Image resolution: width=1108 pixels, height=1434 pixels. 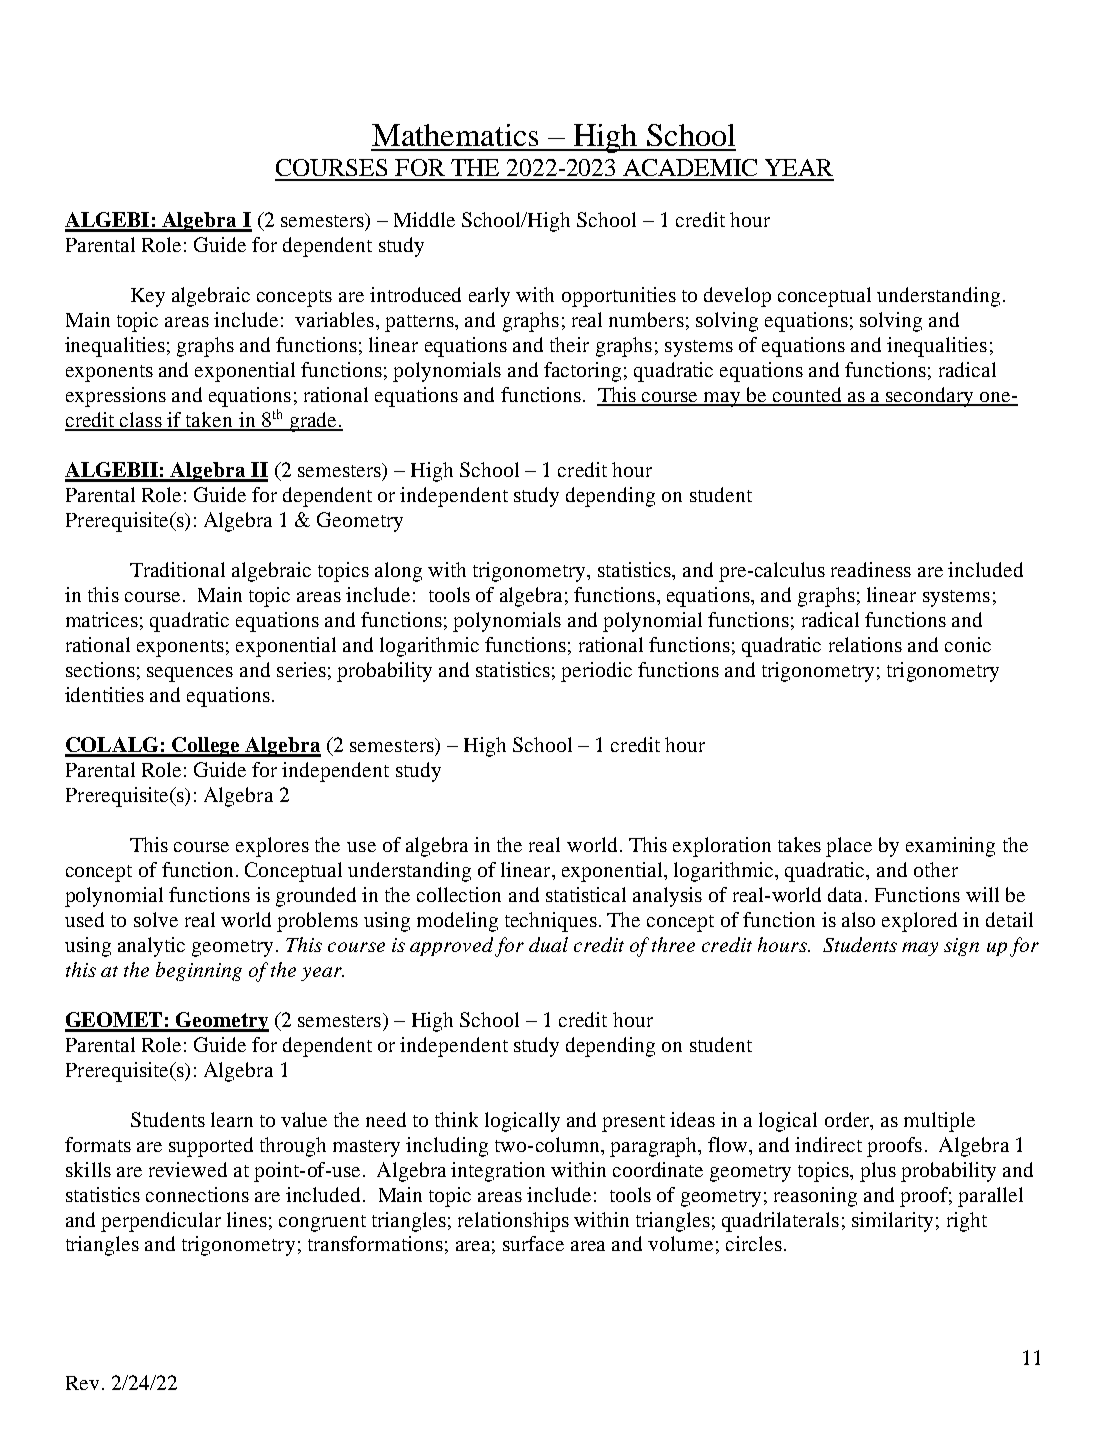 I want to click on secondary, so click(x=930, y=397).
